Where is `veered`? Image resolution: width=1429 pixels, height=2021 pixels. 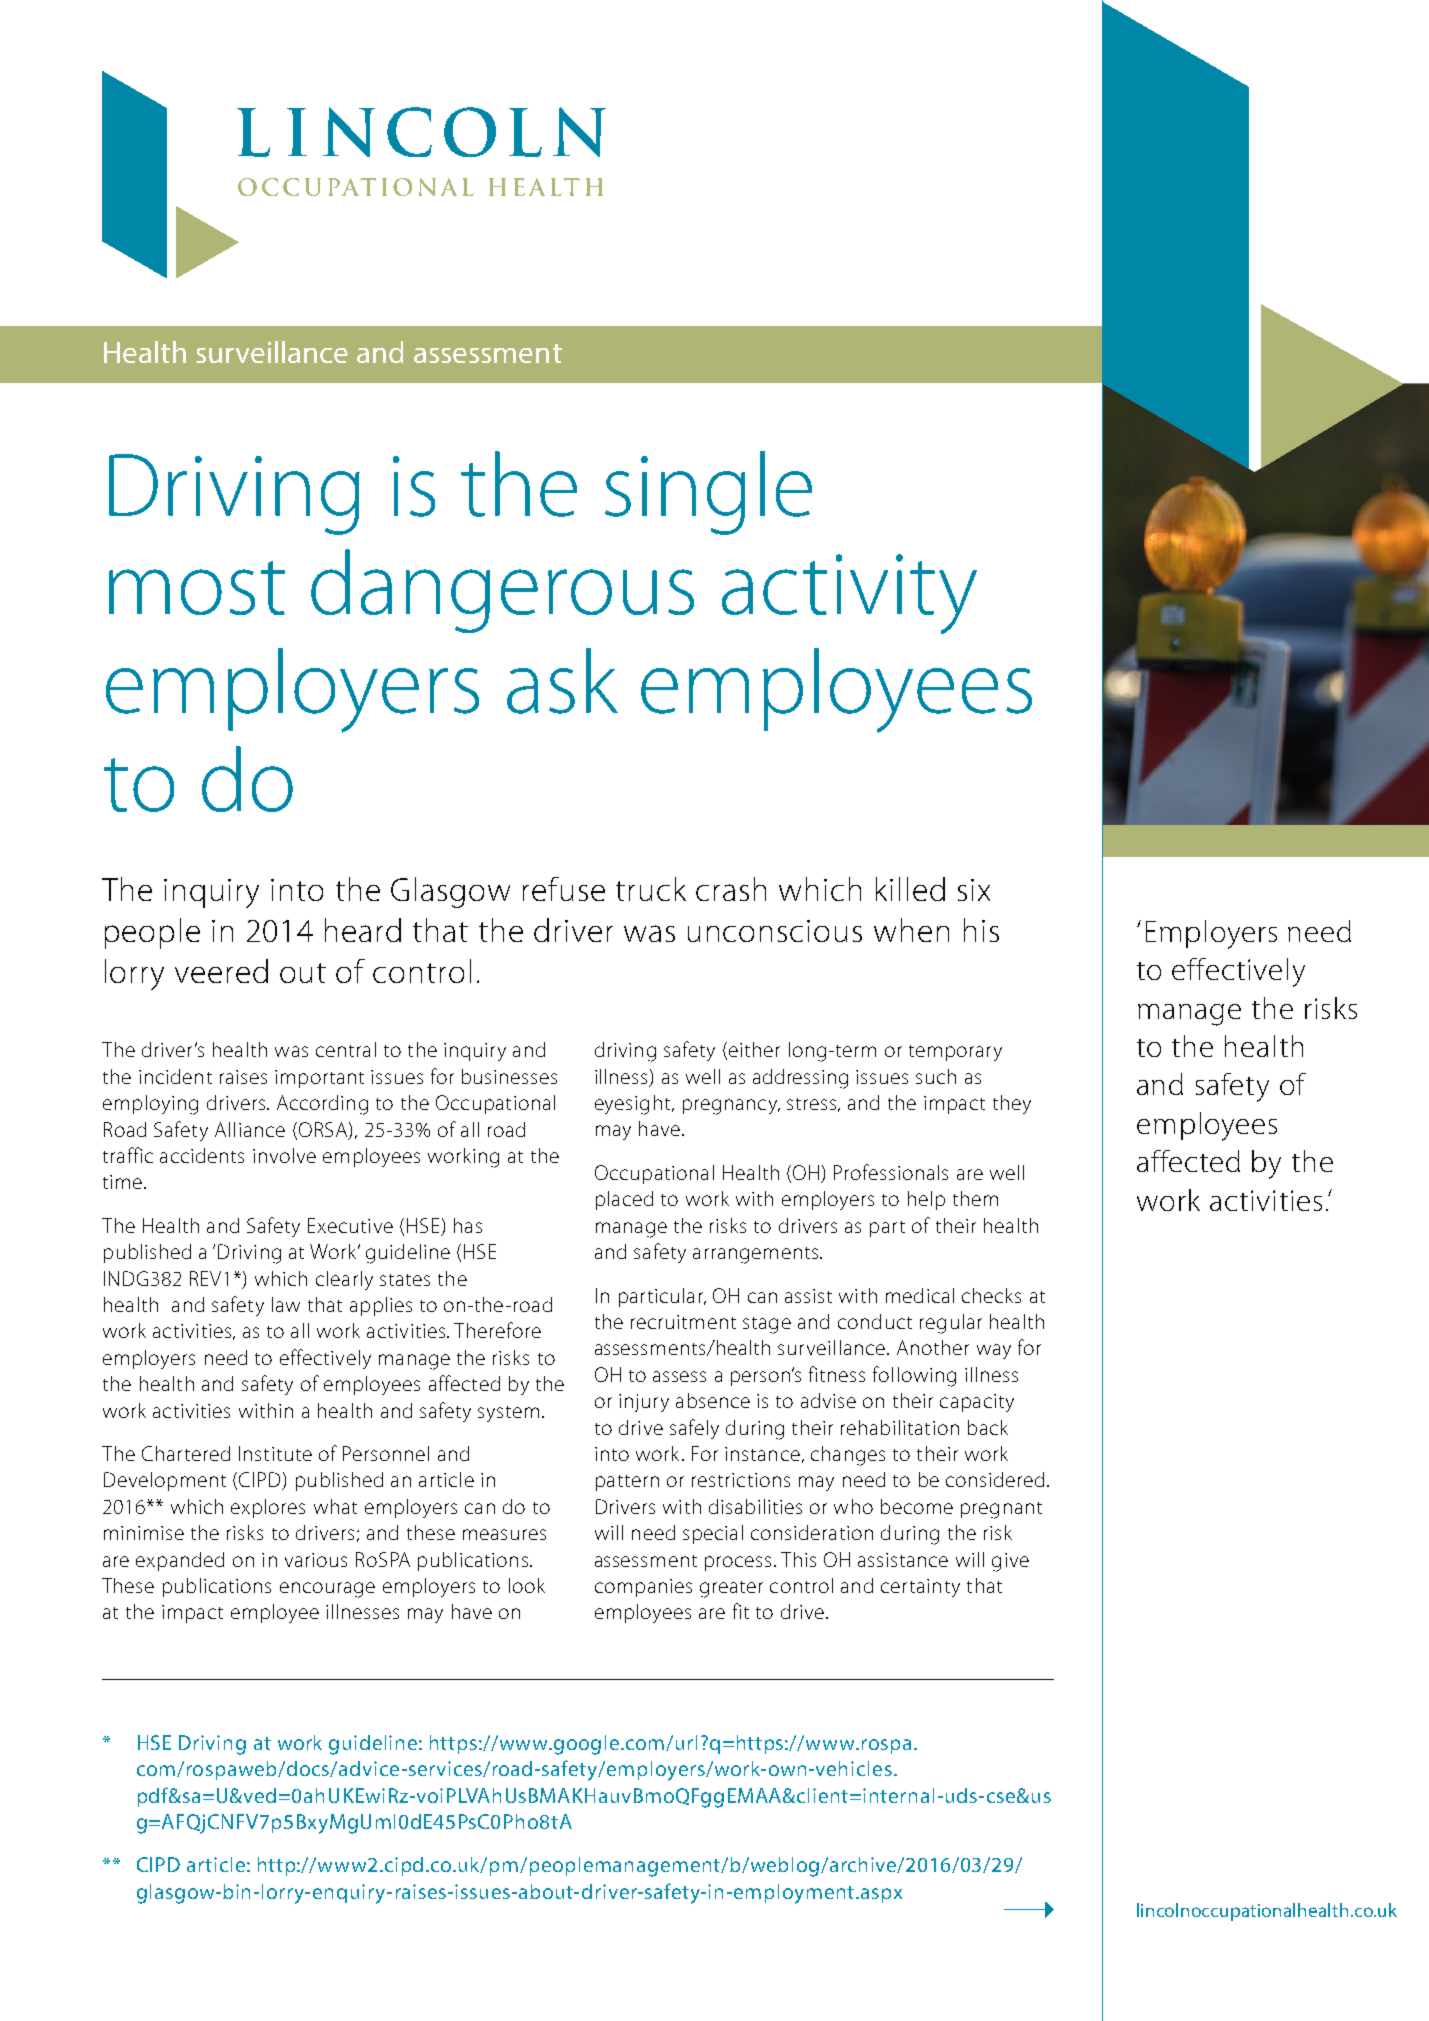 veered is located at coordinates (221, 971).
